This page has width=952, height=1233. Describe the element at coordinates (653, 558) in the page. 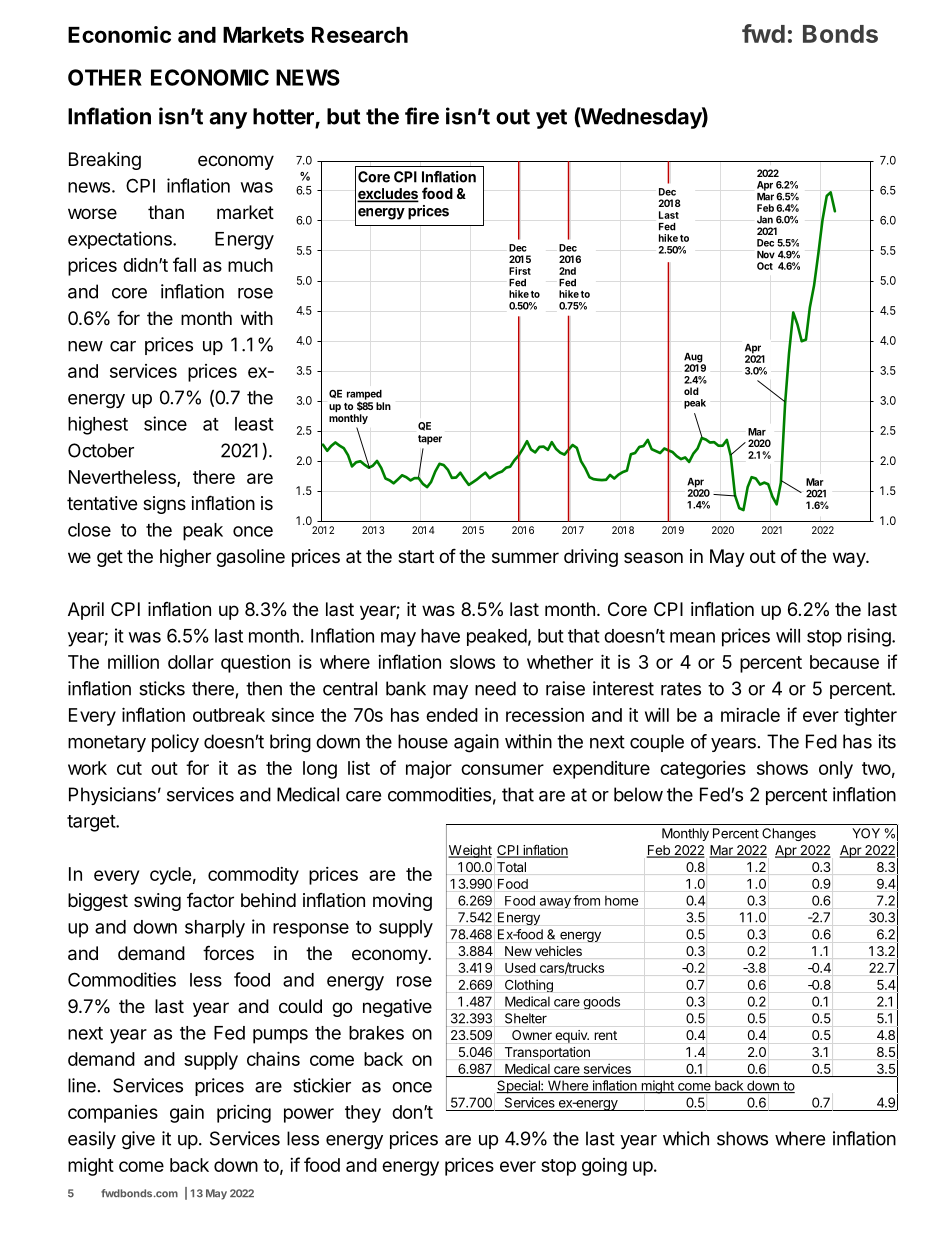

I see `season` at that location.
